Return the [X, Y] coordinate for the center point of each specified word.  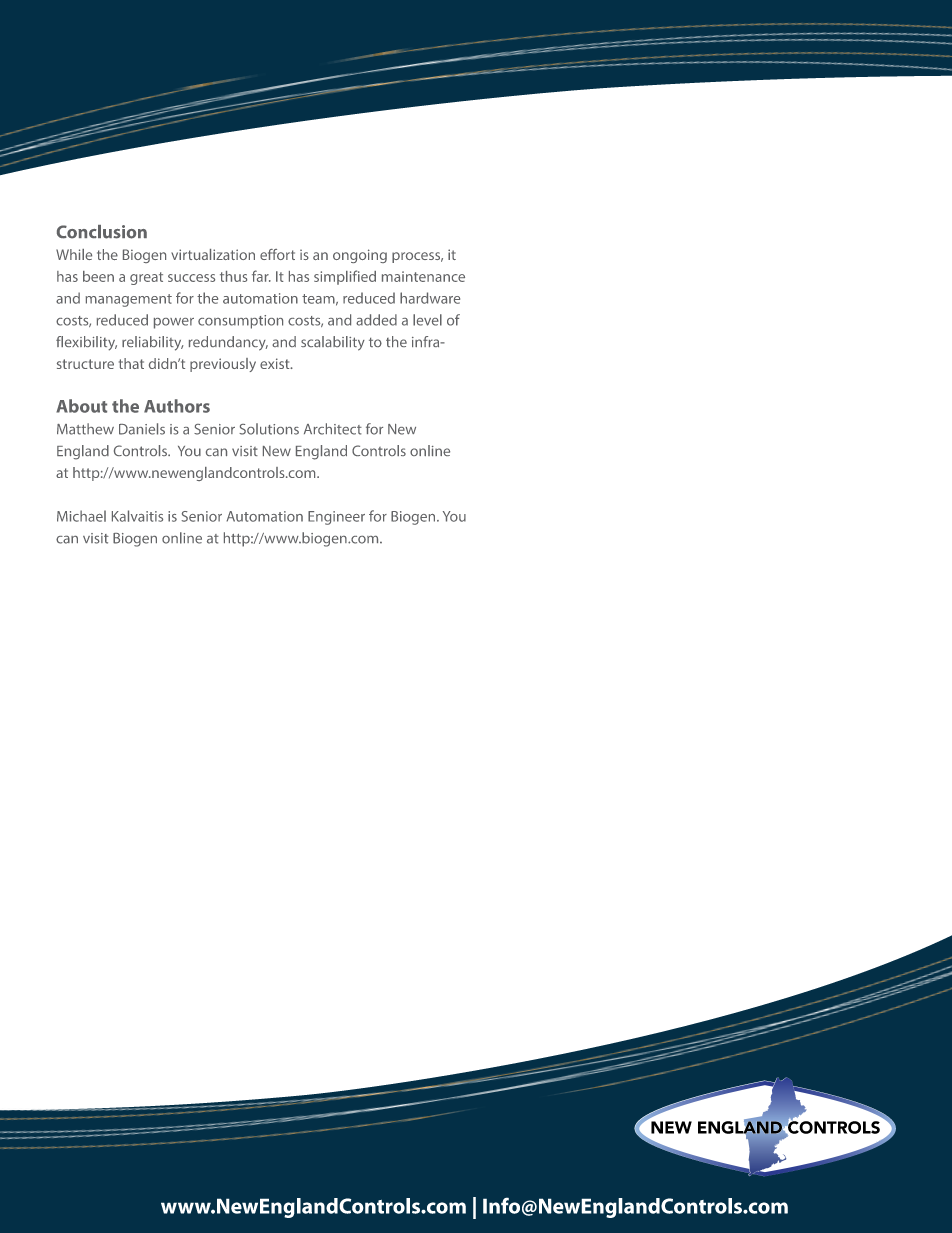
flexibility [86, 343]
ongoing [360, 256]
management [128, 300]
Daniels [142, 429]
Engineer [336, 518]
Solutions [269, 429]
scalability [333, 343]
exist [276, 363]
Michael [81, 516]
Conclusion [102, 232]
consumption [240, 322]
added [376, 320]
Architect [333, 429]
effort [277, 254]
